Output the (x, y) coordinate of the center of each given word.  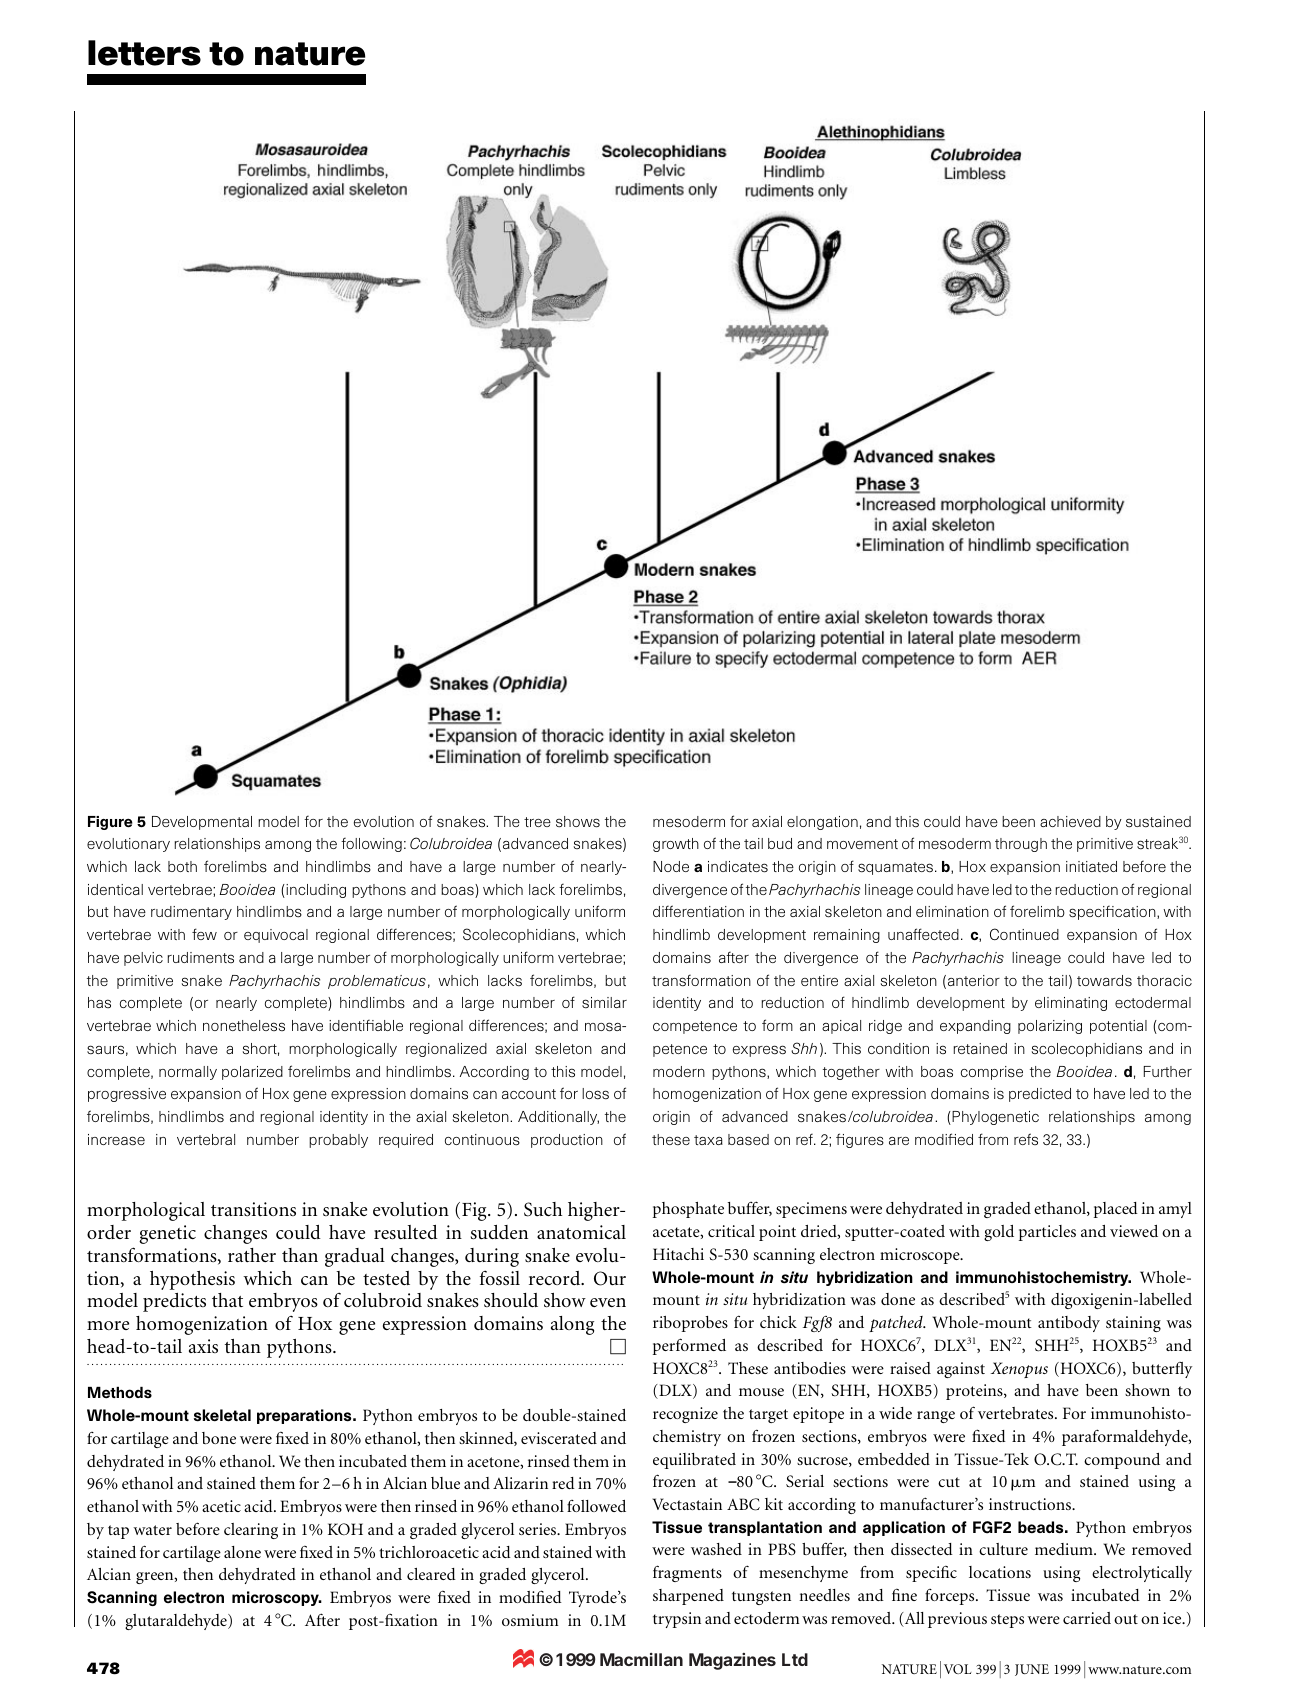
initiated (1091, 866)
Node (671, 866)
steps (1007, 1621)
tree (537, 822)
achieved (1070, 821)
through (1021, 845)
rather (252, 1255)
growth (676, 845)
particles (1047, 1233)
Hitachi (678, 1254)
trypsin (677, 1620)
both (182, 866)
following (371, 845)
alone (242, 1552)
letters (144, 53)
